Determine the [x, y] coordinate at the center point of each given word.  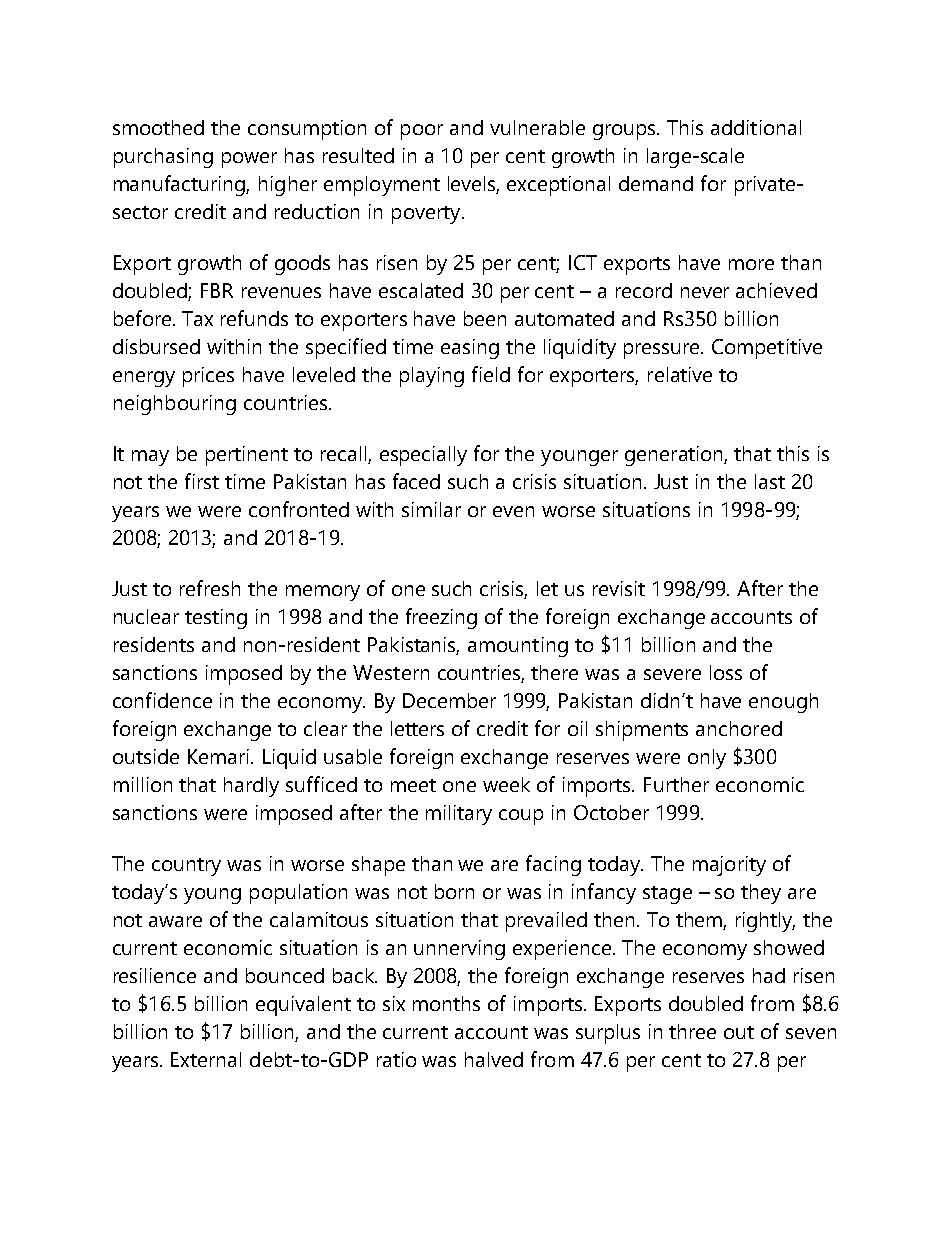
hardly [251, 787]
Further [676, 784]
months [446, 1003]
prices [208, 377]
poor [422, 132]
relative [680, 374]
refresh [210, 588]
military [459, 815]
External [206, 1059]
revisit [619, 588]
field [491, 374]
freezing [441, 618]
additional [756, 127]
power [249, 160]
